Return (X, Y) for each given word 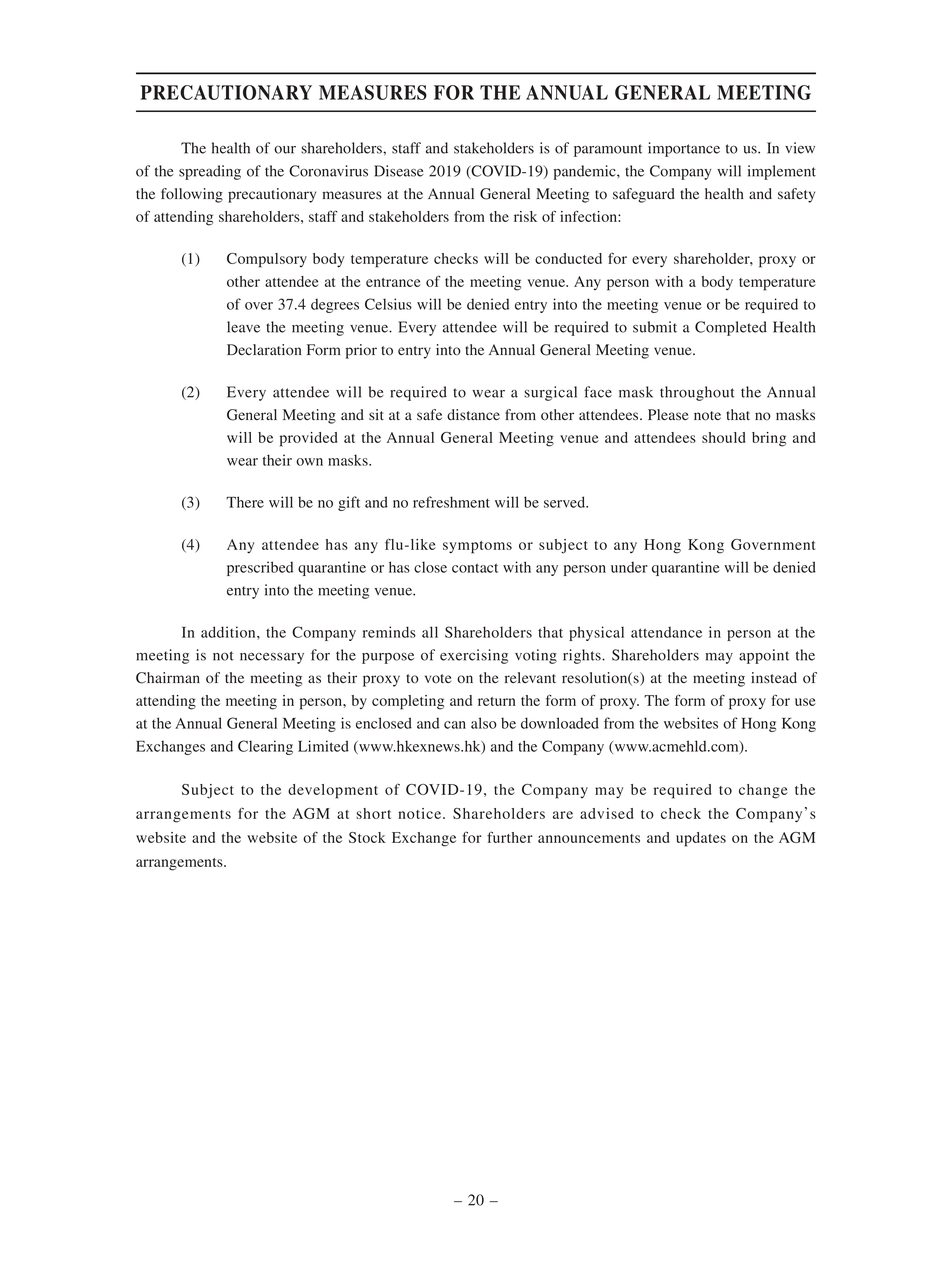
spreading (210, 172)
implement (782, 172)
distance (473, 415)
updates (701, 839)
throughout (697, 393)
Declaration (264, 350)
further (510, 837)
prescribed (260, 568)
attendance (666, 632)
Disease (399, 171)
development (333, 791)
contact (475, 568)
